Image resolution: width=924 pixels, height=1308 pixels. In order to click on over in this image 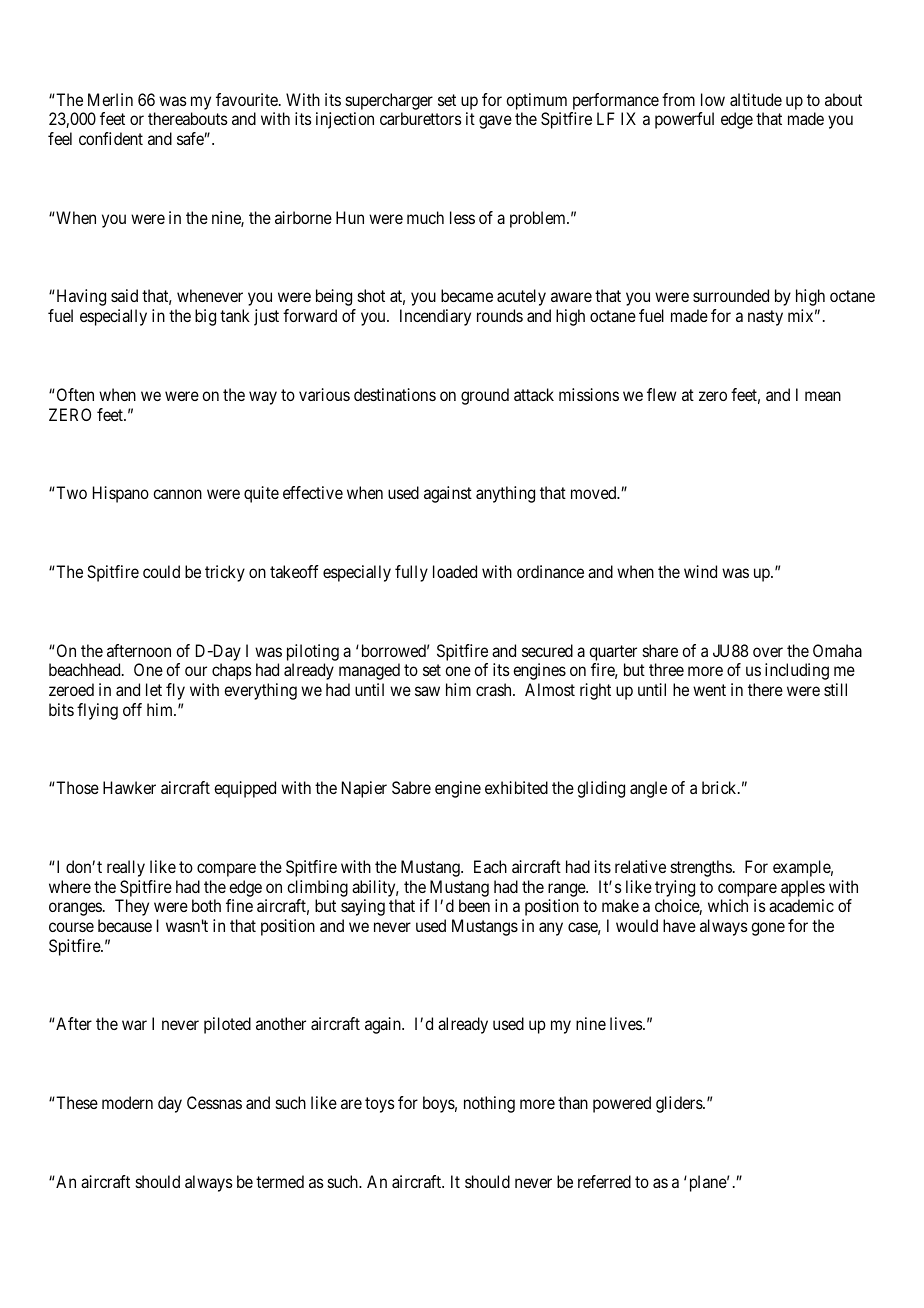, I will do `click(768, 652)`.
